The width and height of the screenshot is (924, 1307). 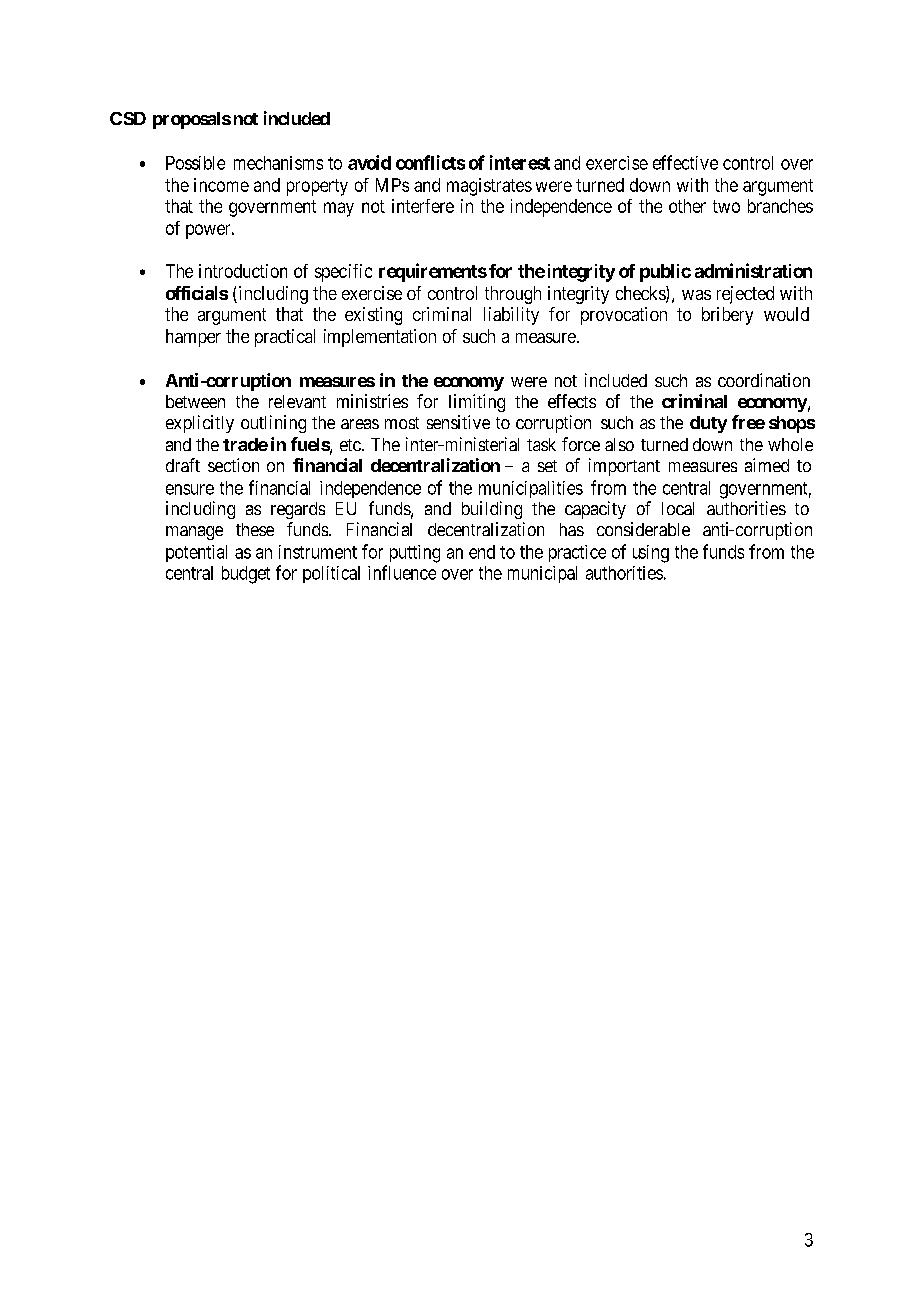 What do you see at coordinates (685, 162) in the screenshot?
I see `effective` at bounding box center [685, 162].
